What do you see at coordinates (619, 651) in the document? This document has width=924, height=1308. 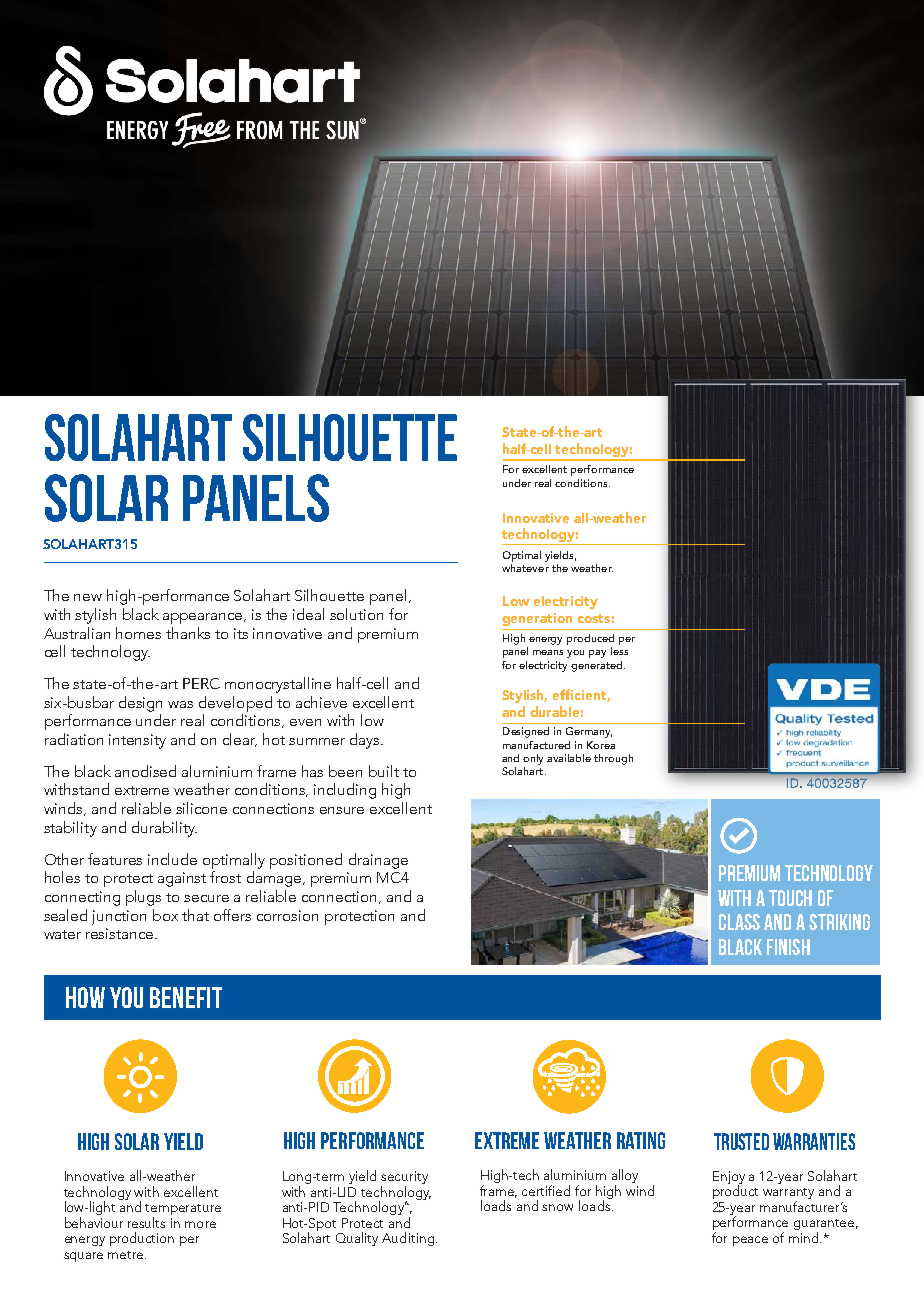 I see `less` at bounding box center [619, 651].
